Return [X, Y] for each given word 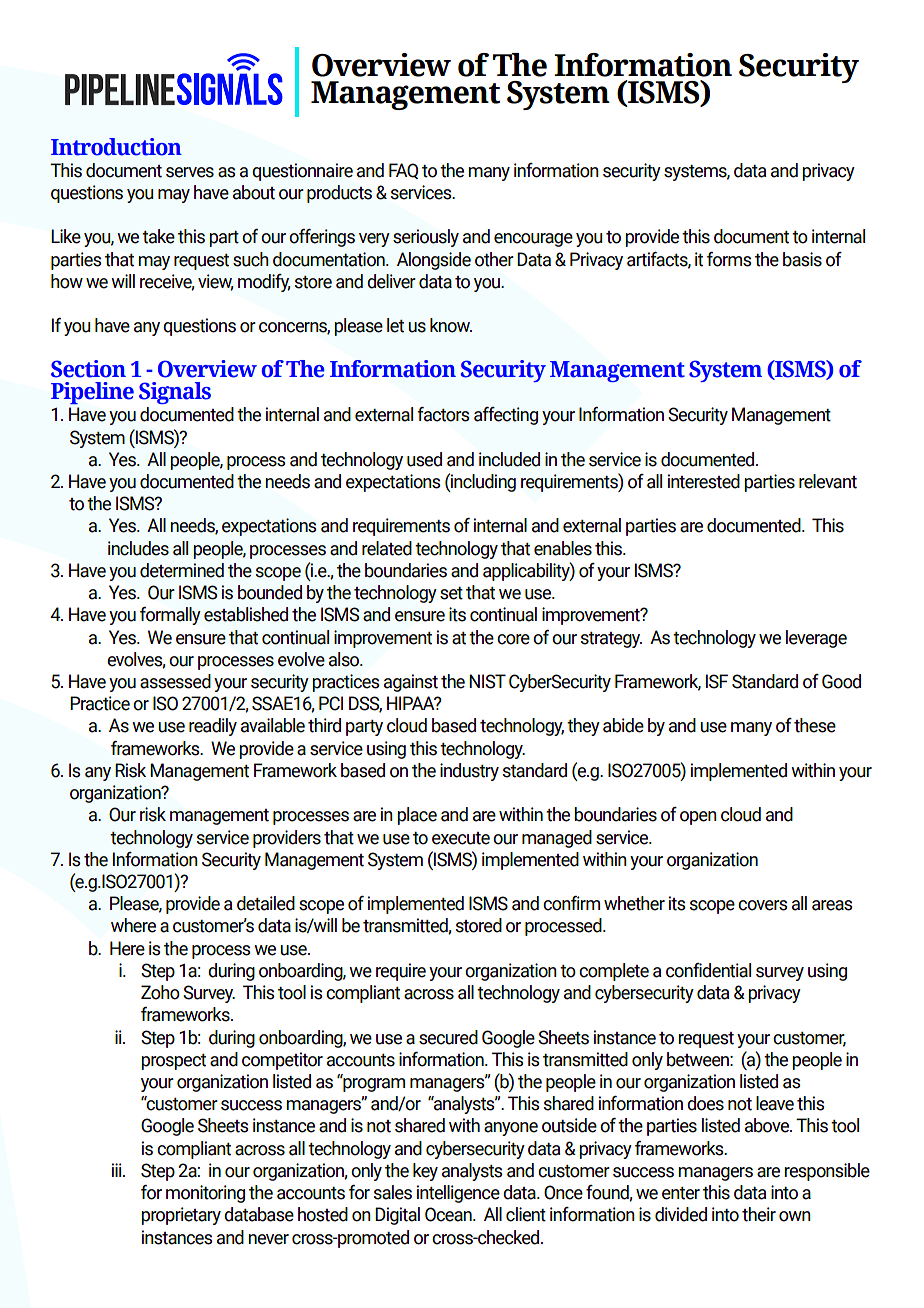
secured [448, 1037]
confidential [708, 970]
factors [444, 414]
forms [729, 259]
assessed [175, 681]
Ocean [449, 1214]
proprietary [181, 1216]
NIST [487, 681]
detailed [266, 903]
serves [190, 172]
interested [704, 481]
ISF [717, 681]
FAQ [403, 171]
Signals [175, 393]
